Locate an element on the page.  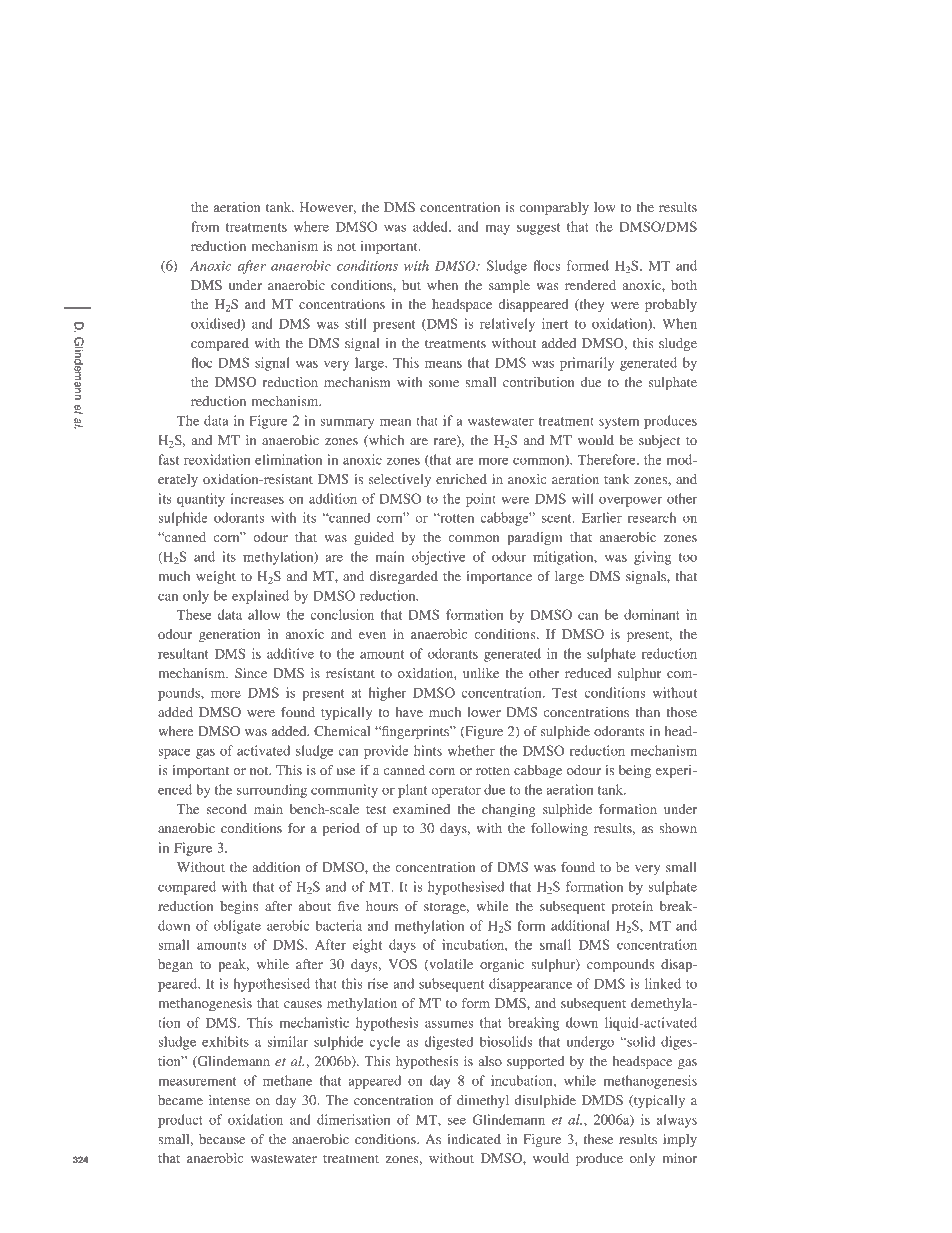
have is located at coordinates (409, 712).
